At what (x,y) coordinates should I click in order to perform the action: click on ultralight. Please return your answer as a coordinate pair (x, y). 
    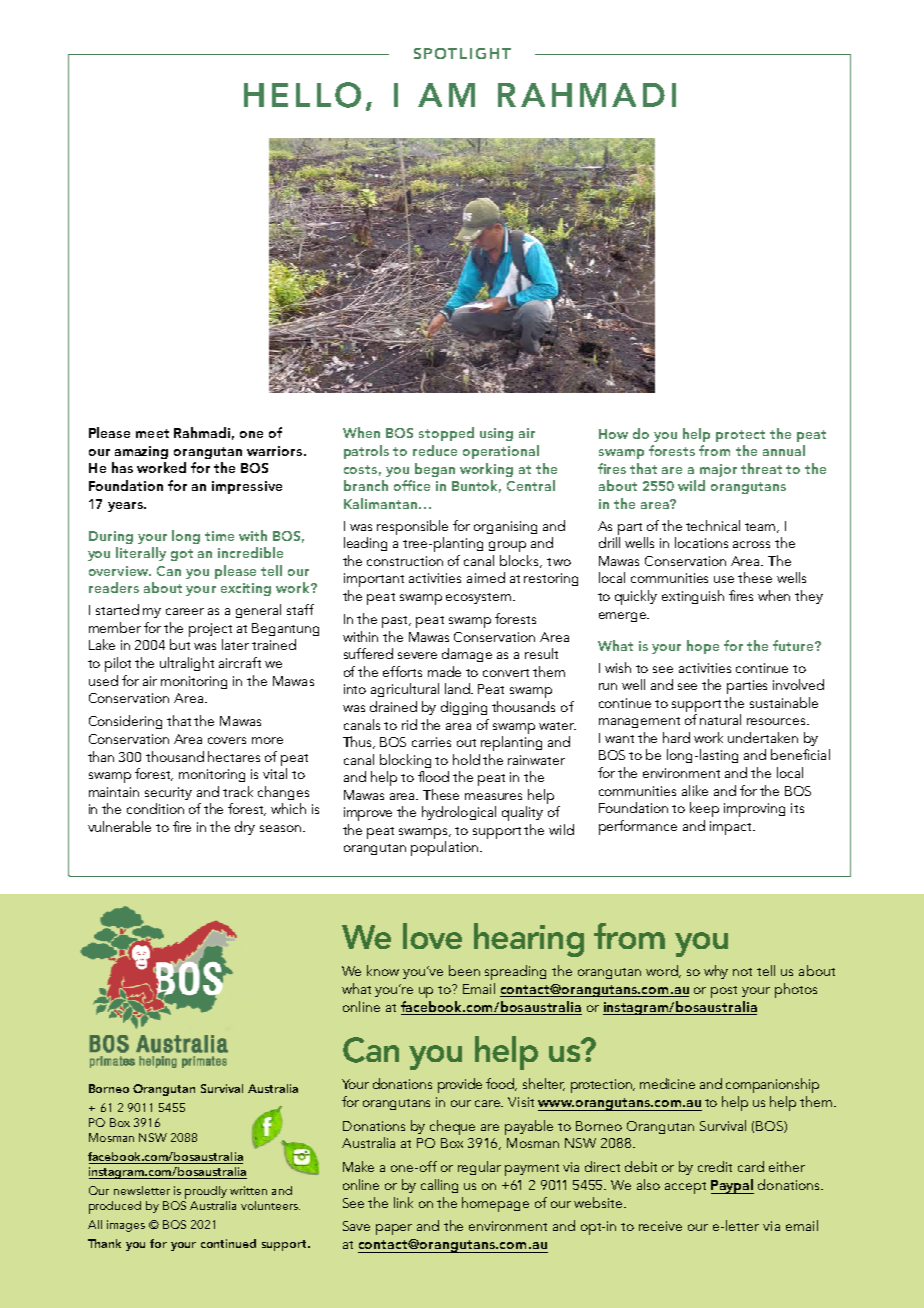
    Looking at the image, I should click on (187, 664).
